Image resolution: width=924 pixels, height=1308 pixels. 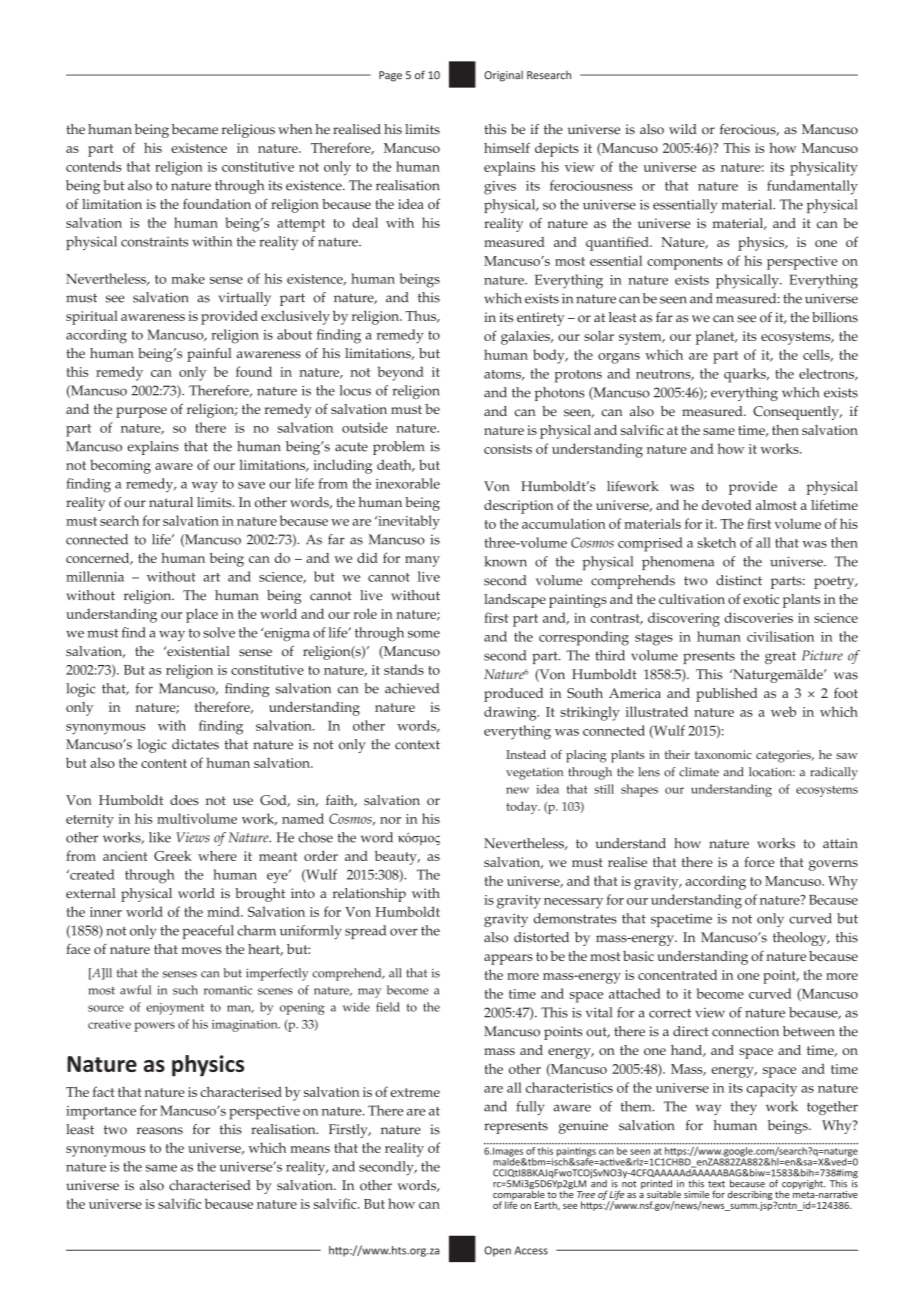 I want to click on devoted, so click(x=727, y=505).
